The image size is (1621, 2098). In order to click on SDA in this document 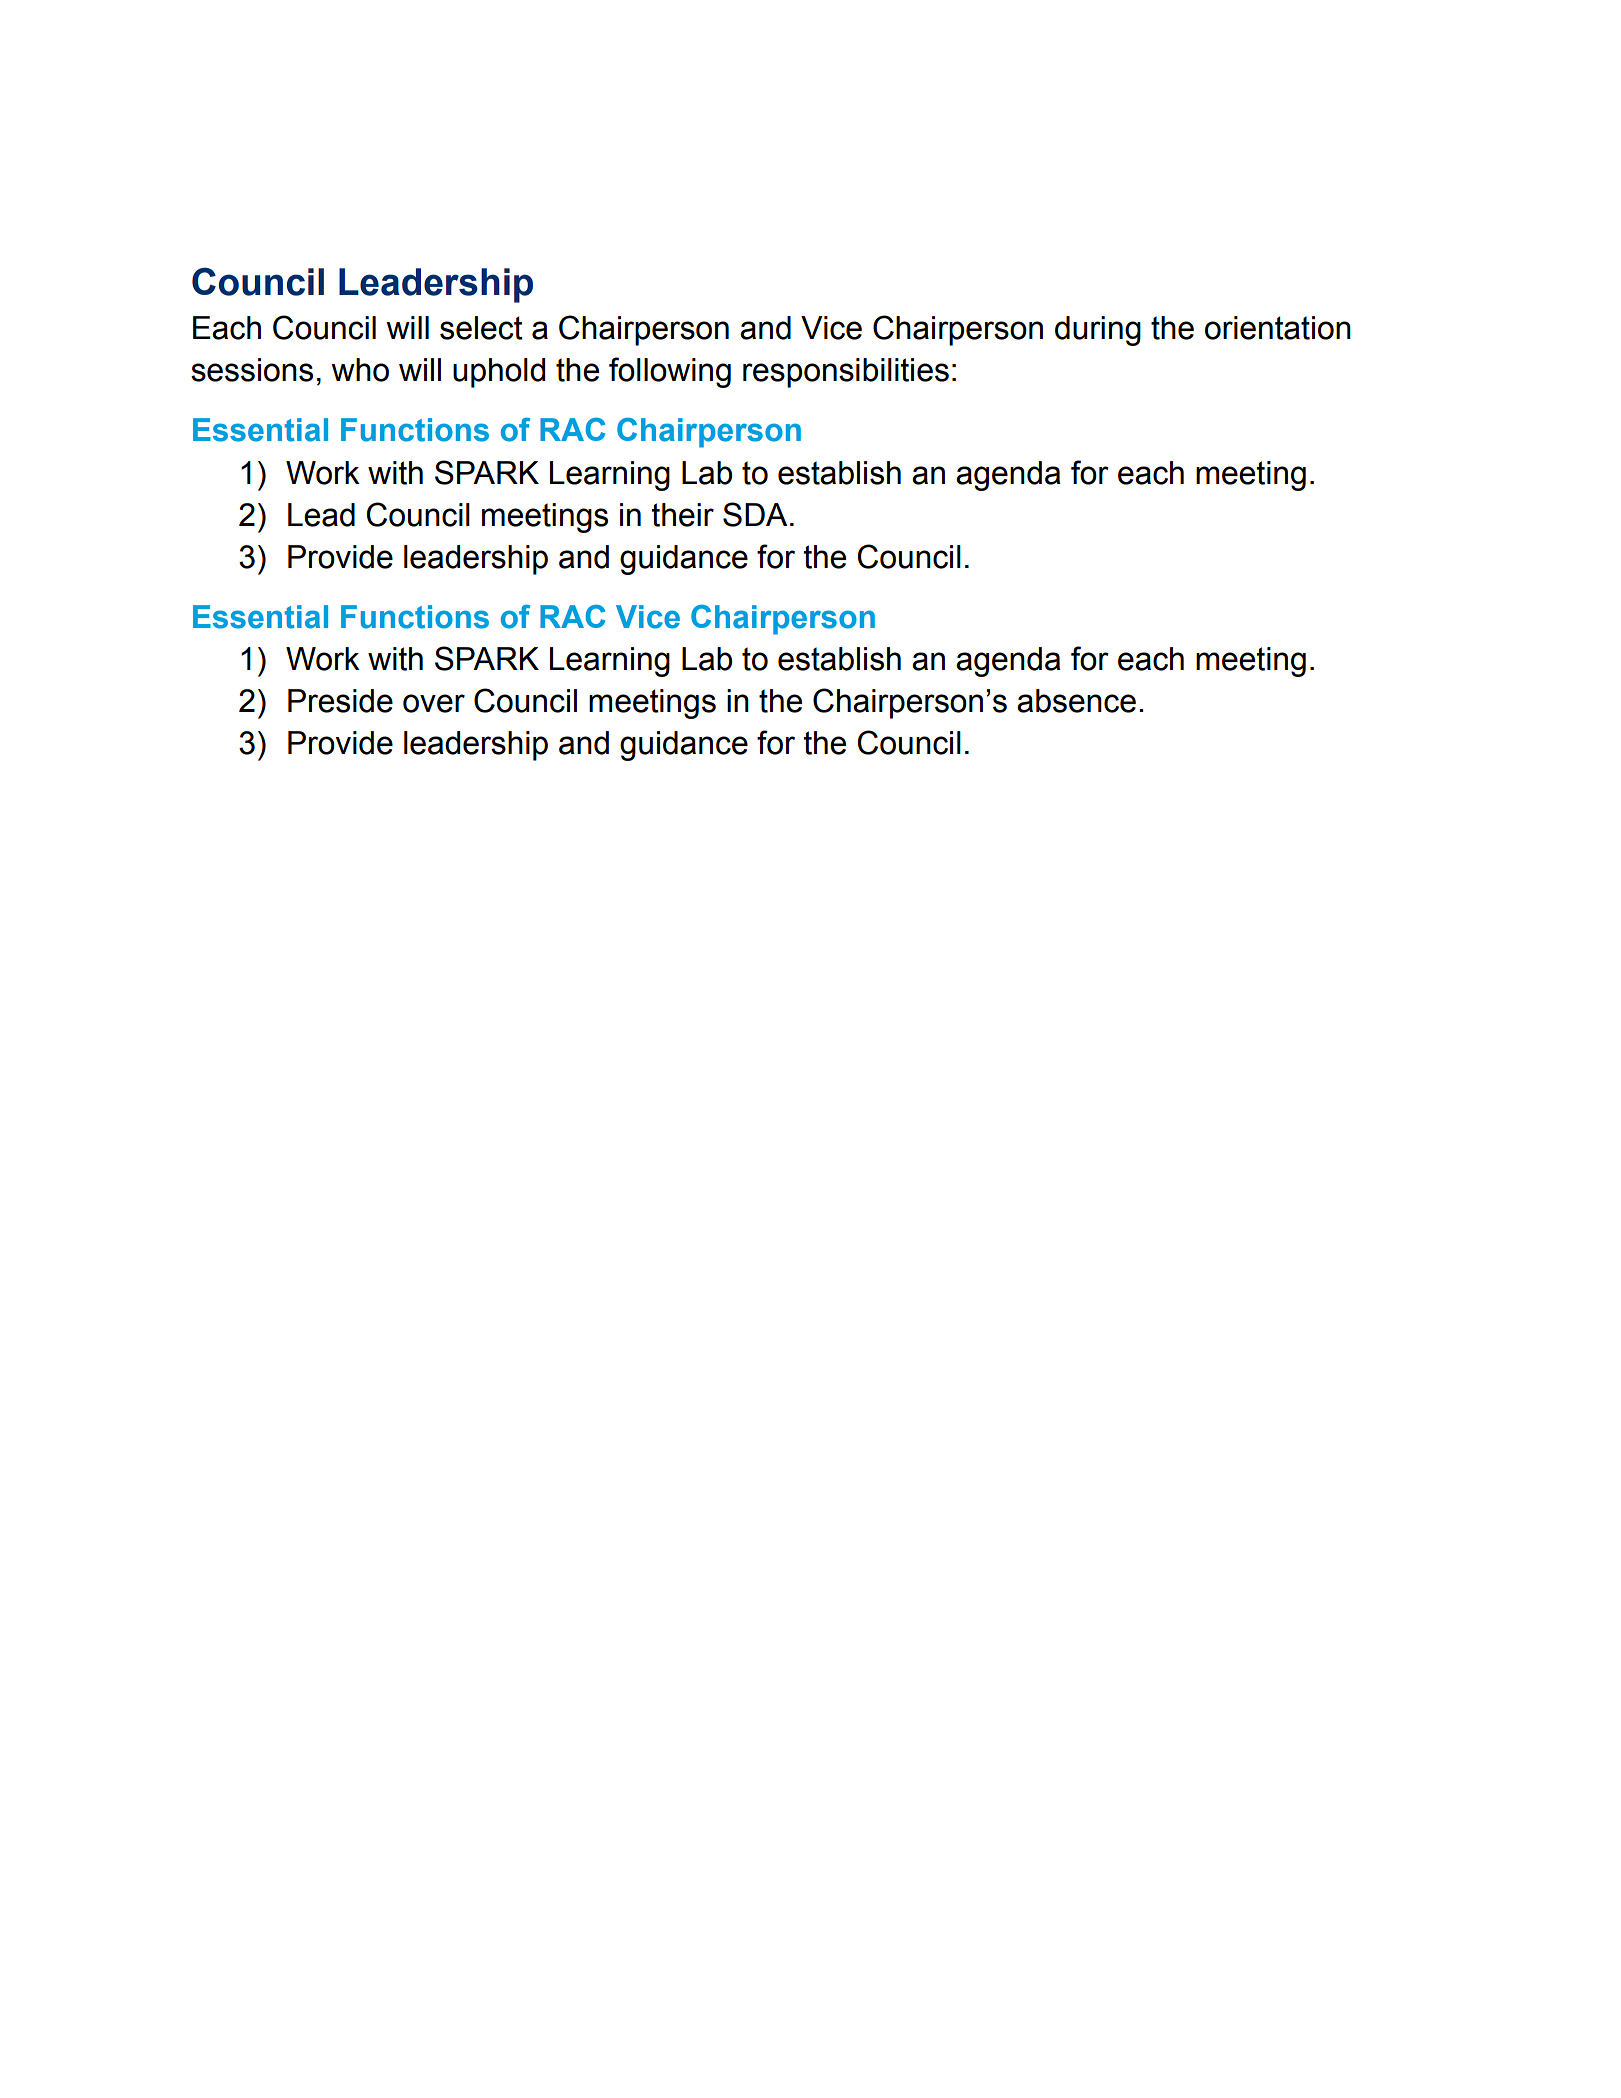, I will do `click(755, 514)`.
